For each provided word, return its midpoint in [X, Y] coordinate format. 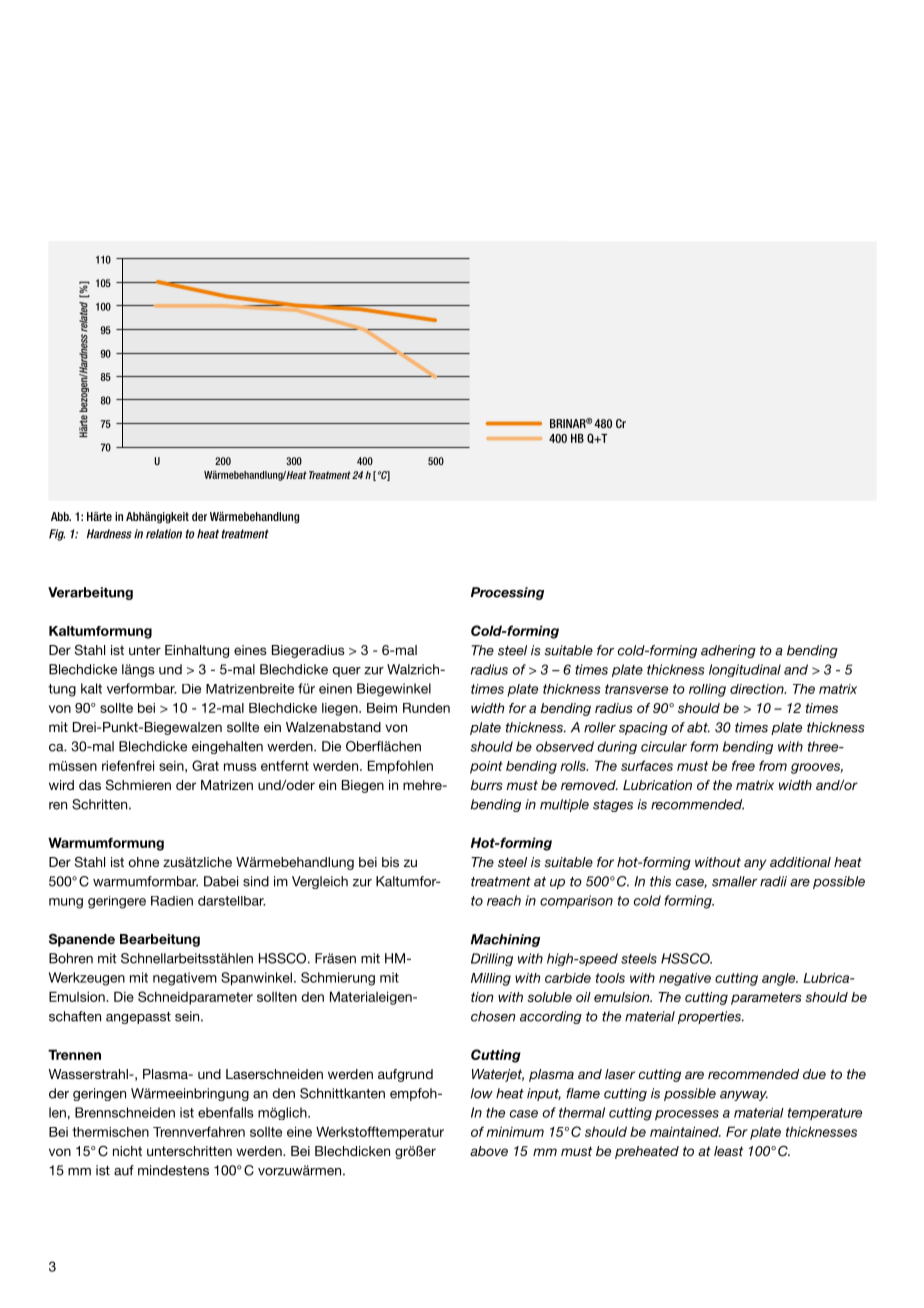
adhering [728, 651]
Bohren [71, 958]
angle [780, 979]
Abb [61, 516]
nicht [127, 1151]
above [489, 1151]
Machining [505, 940]
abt [698, 727]
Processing [507, 593]
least [728, 1151]
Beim [382, 708]
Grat [205, 765]
